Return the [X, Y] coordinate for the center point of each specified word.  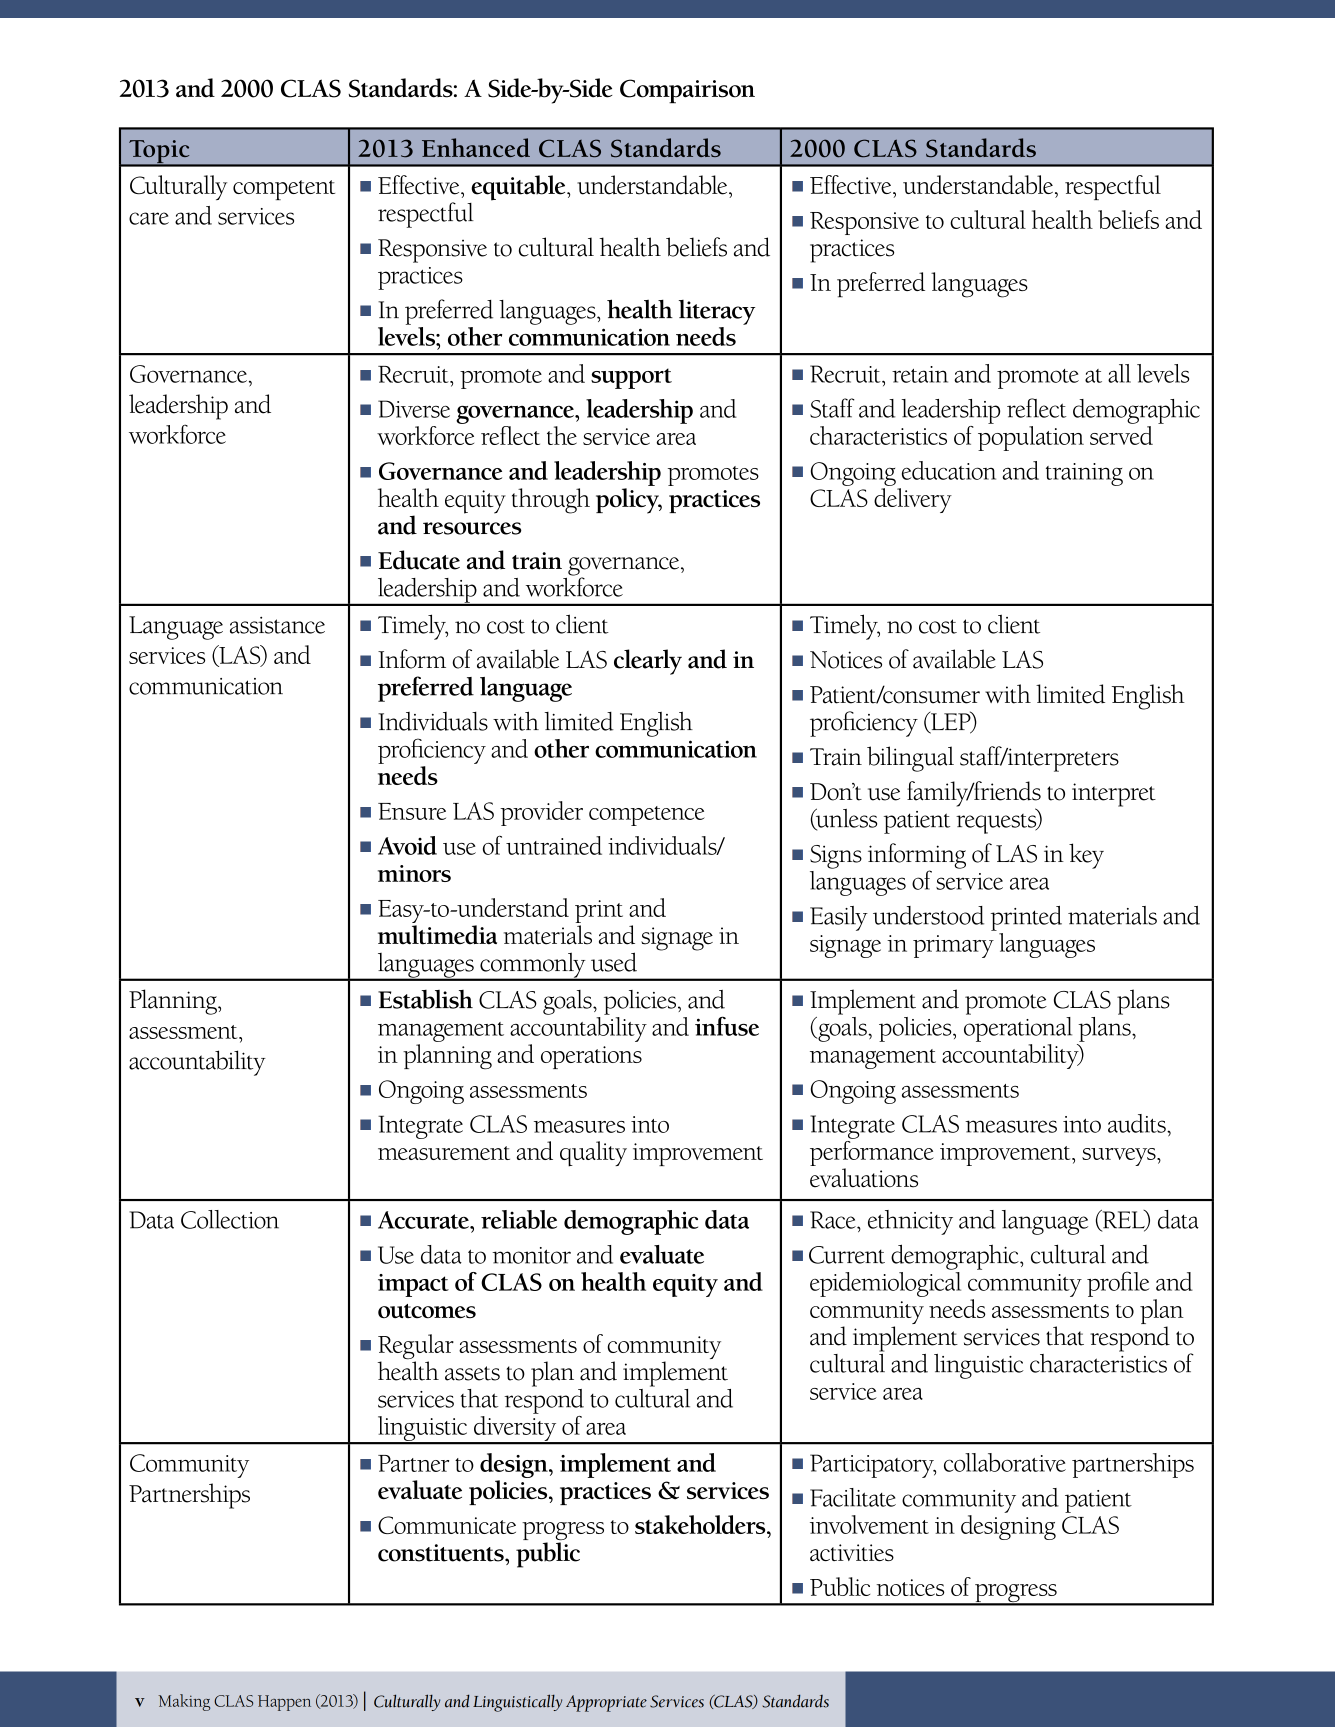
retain [920, 374]
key [1086, 856]
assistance [277, 625]
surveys [1120, 1157]
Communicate [447, 1525]
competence [647, 816]
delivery [913, 500]
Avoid [407, 845]
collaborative [1005, 1462]
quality [593, 1154]
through [551, 501]
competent [284, 190]
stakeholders [701, 1524]
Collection [230, 1219]
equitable [519, 188]
